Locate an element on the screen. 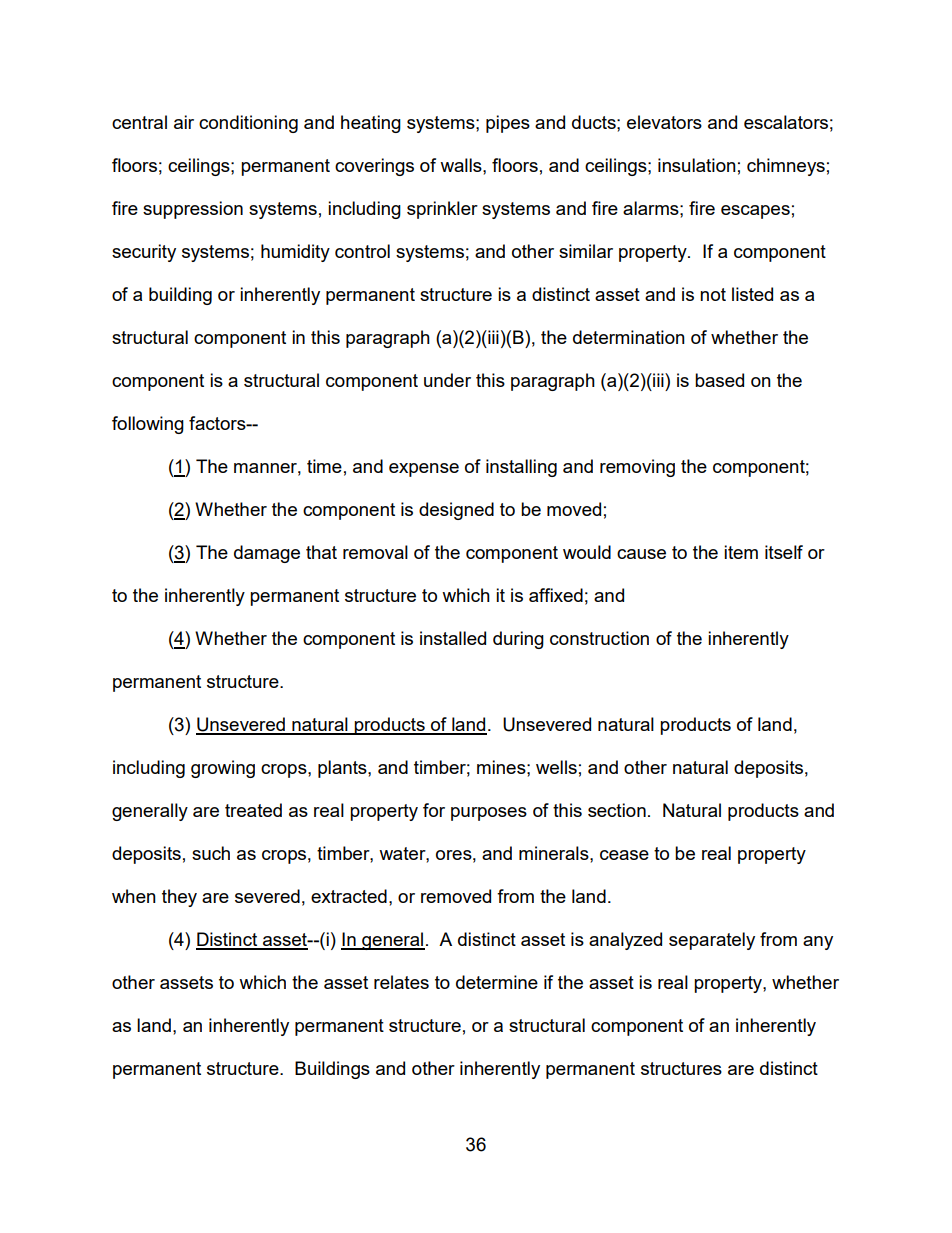  insulation is located at coordinates (697, 165).
